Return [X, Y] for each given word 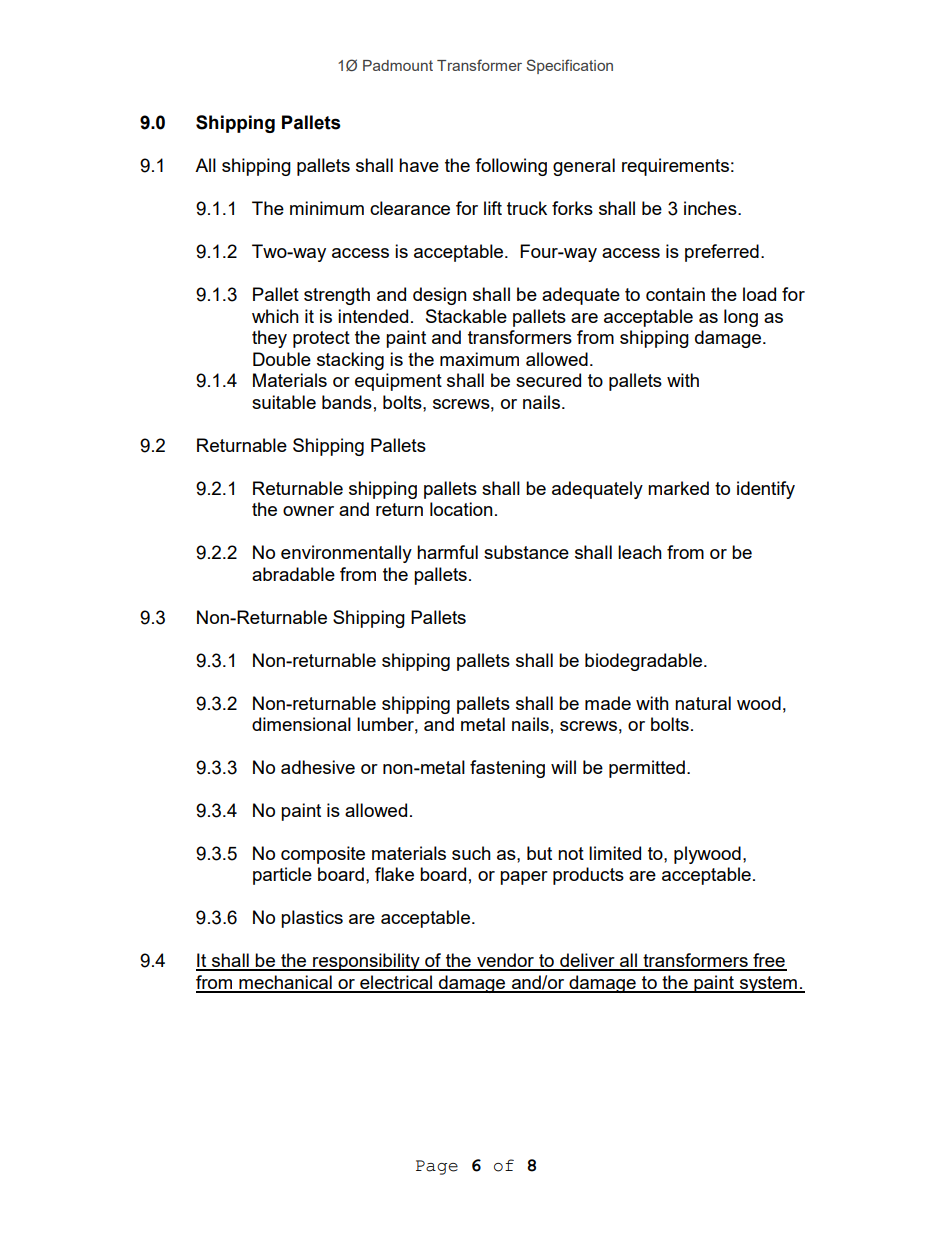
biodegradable [645, 662]
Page [437, 1167]
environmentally [346, 554]
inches [711, 208]
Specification [569, 66]
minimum [327, 208]
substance [526, 552]
